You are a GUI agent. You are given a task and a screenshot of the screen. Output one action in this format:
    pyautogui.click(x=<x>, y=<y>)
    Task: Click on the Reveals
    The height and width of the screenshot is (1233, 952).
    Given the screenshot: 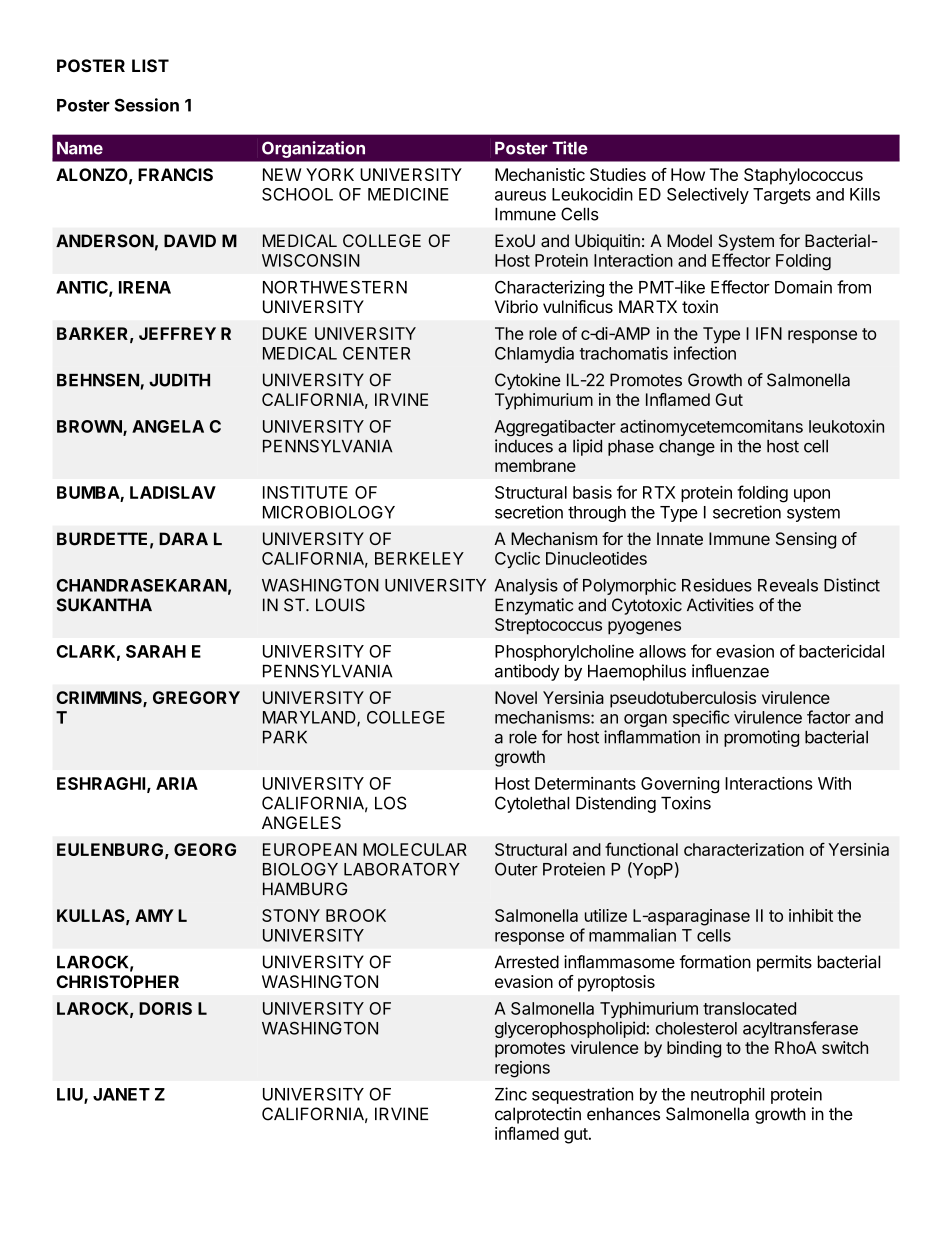 What is the action you would take?
    pyautogui.click(x=788, y=585)
